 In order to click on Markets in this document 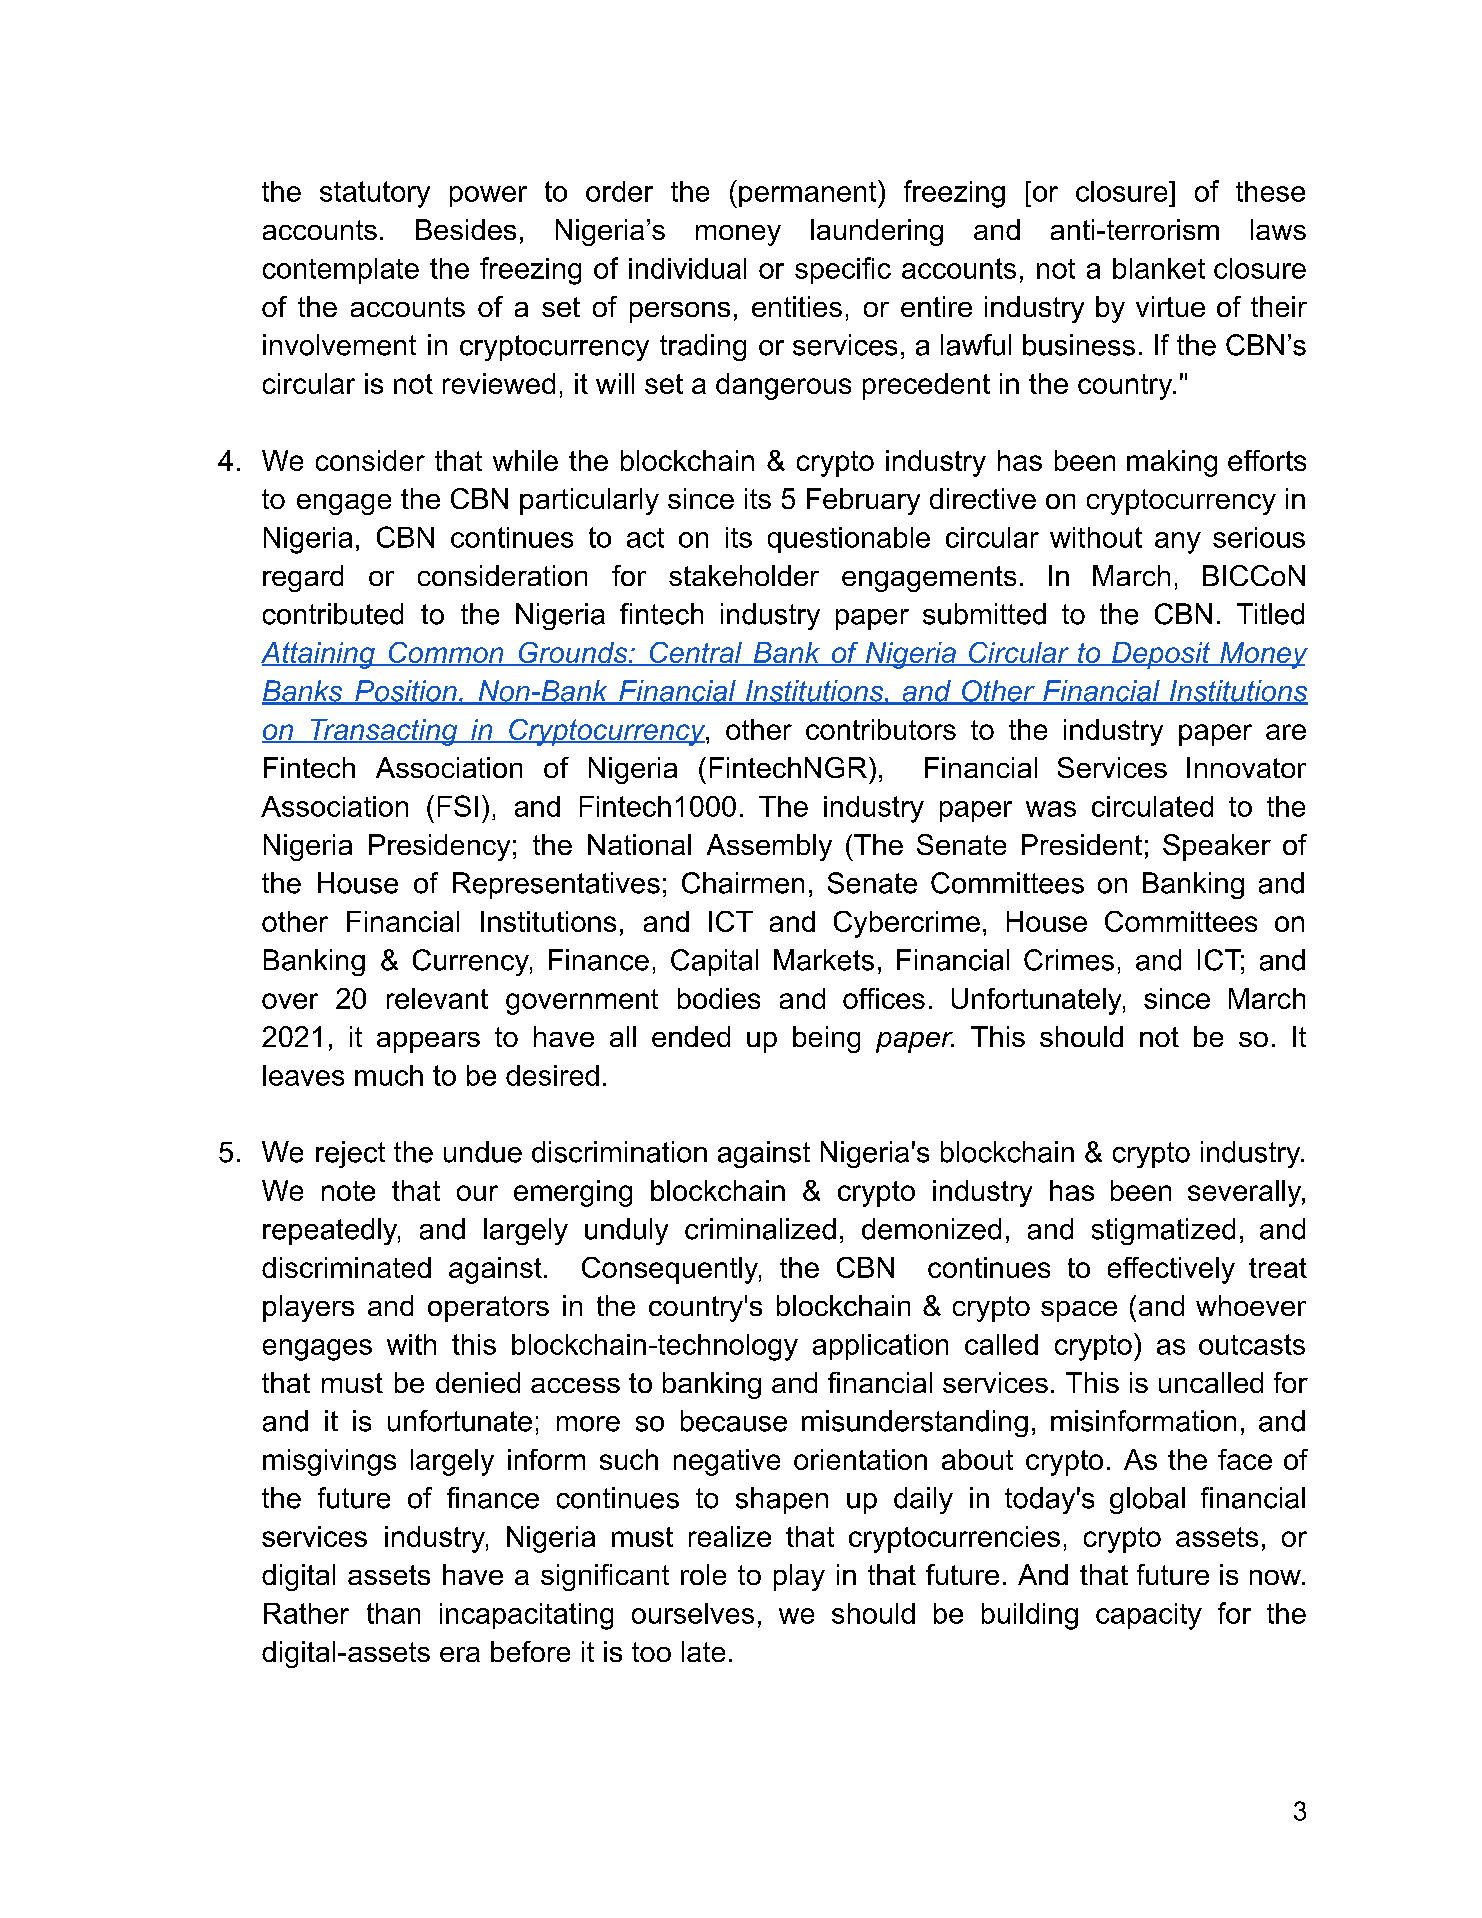, I will do `click(824, 960)`.
